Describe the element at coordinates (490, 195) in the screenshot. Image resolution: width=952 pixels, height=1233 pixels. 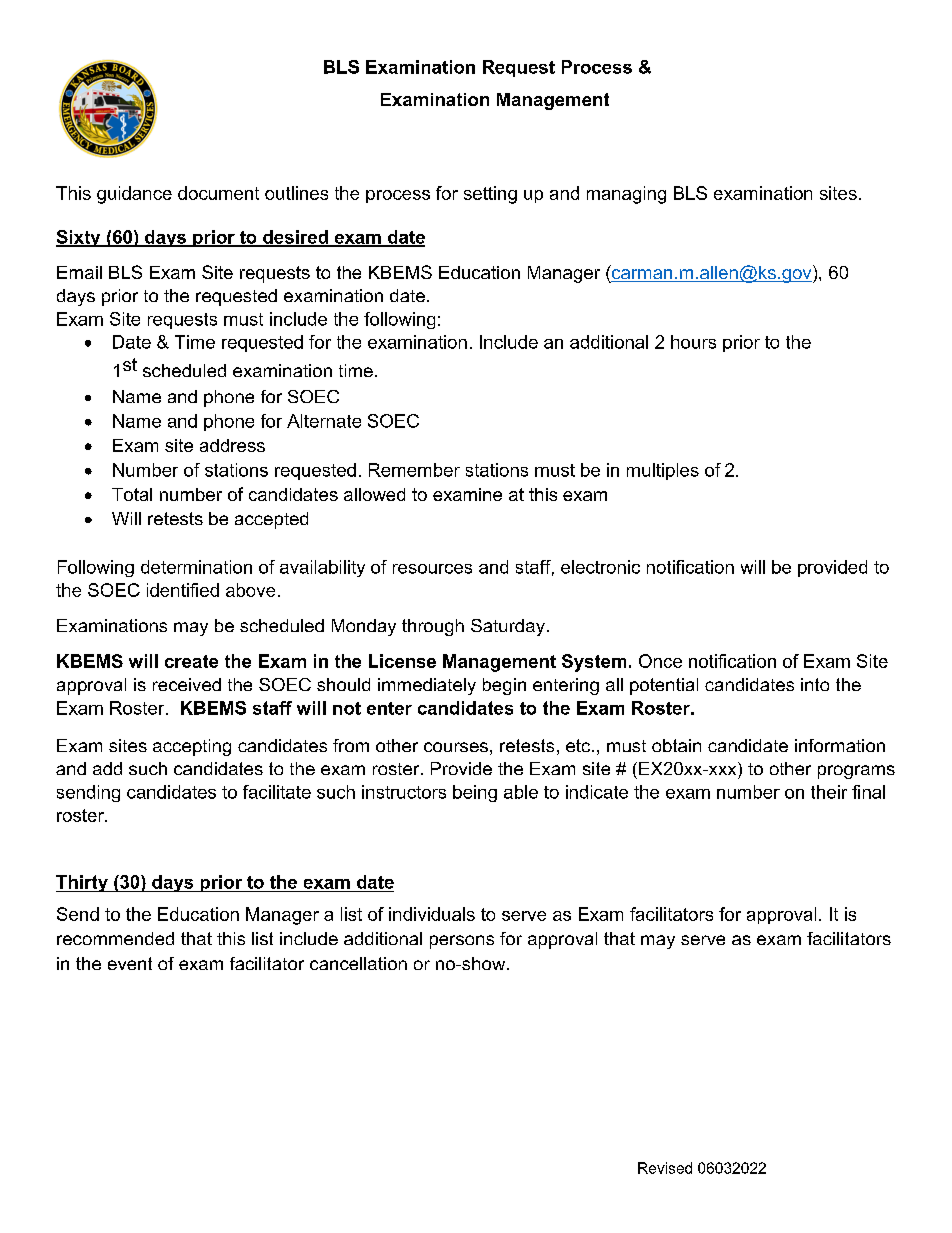
I see `setting` at that location.
